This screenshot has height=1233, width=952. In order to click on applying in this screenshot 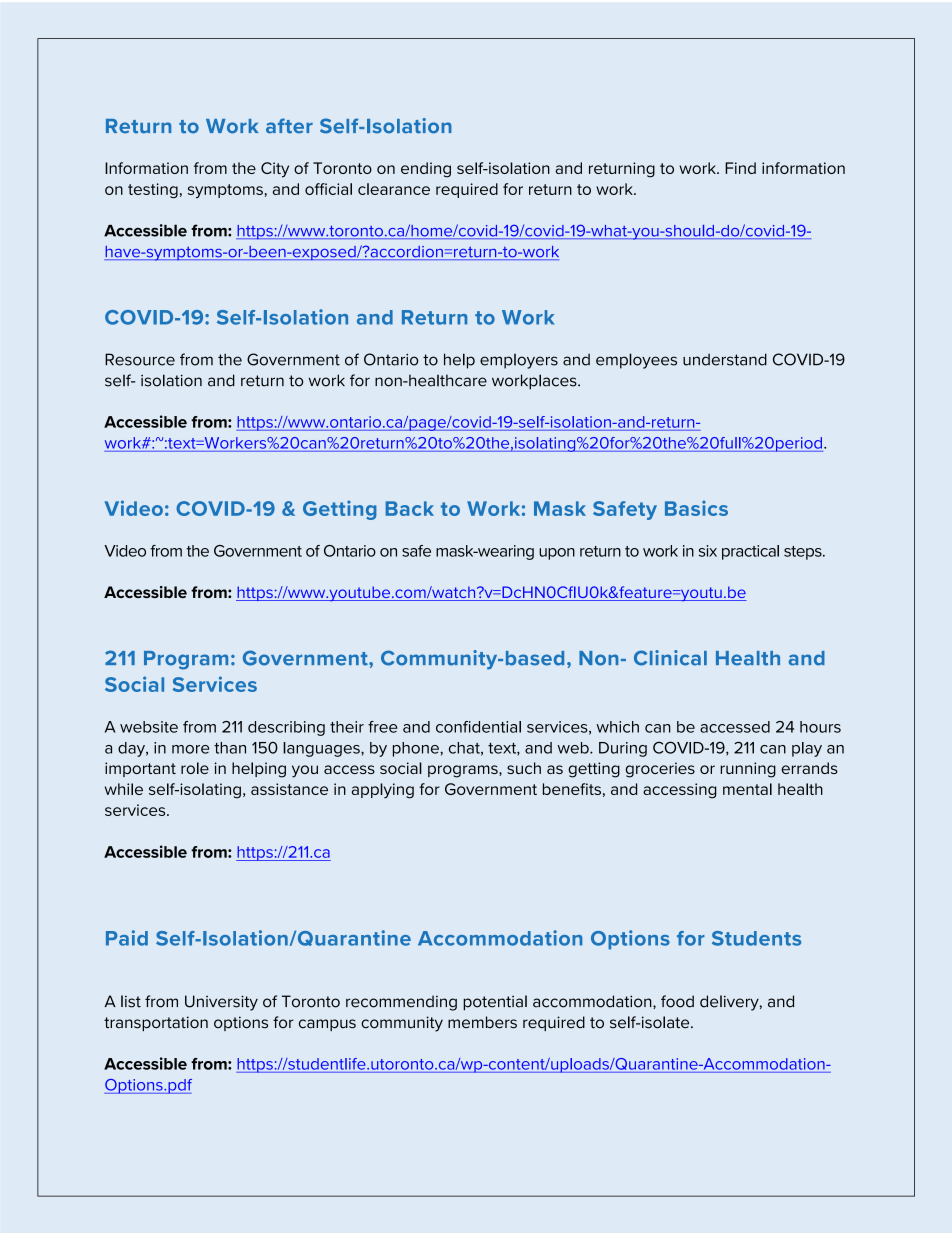, I will do `click(383, 791)`.
